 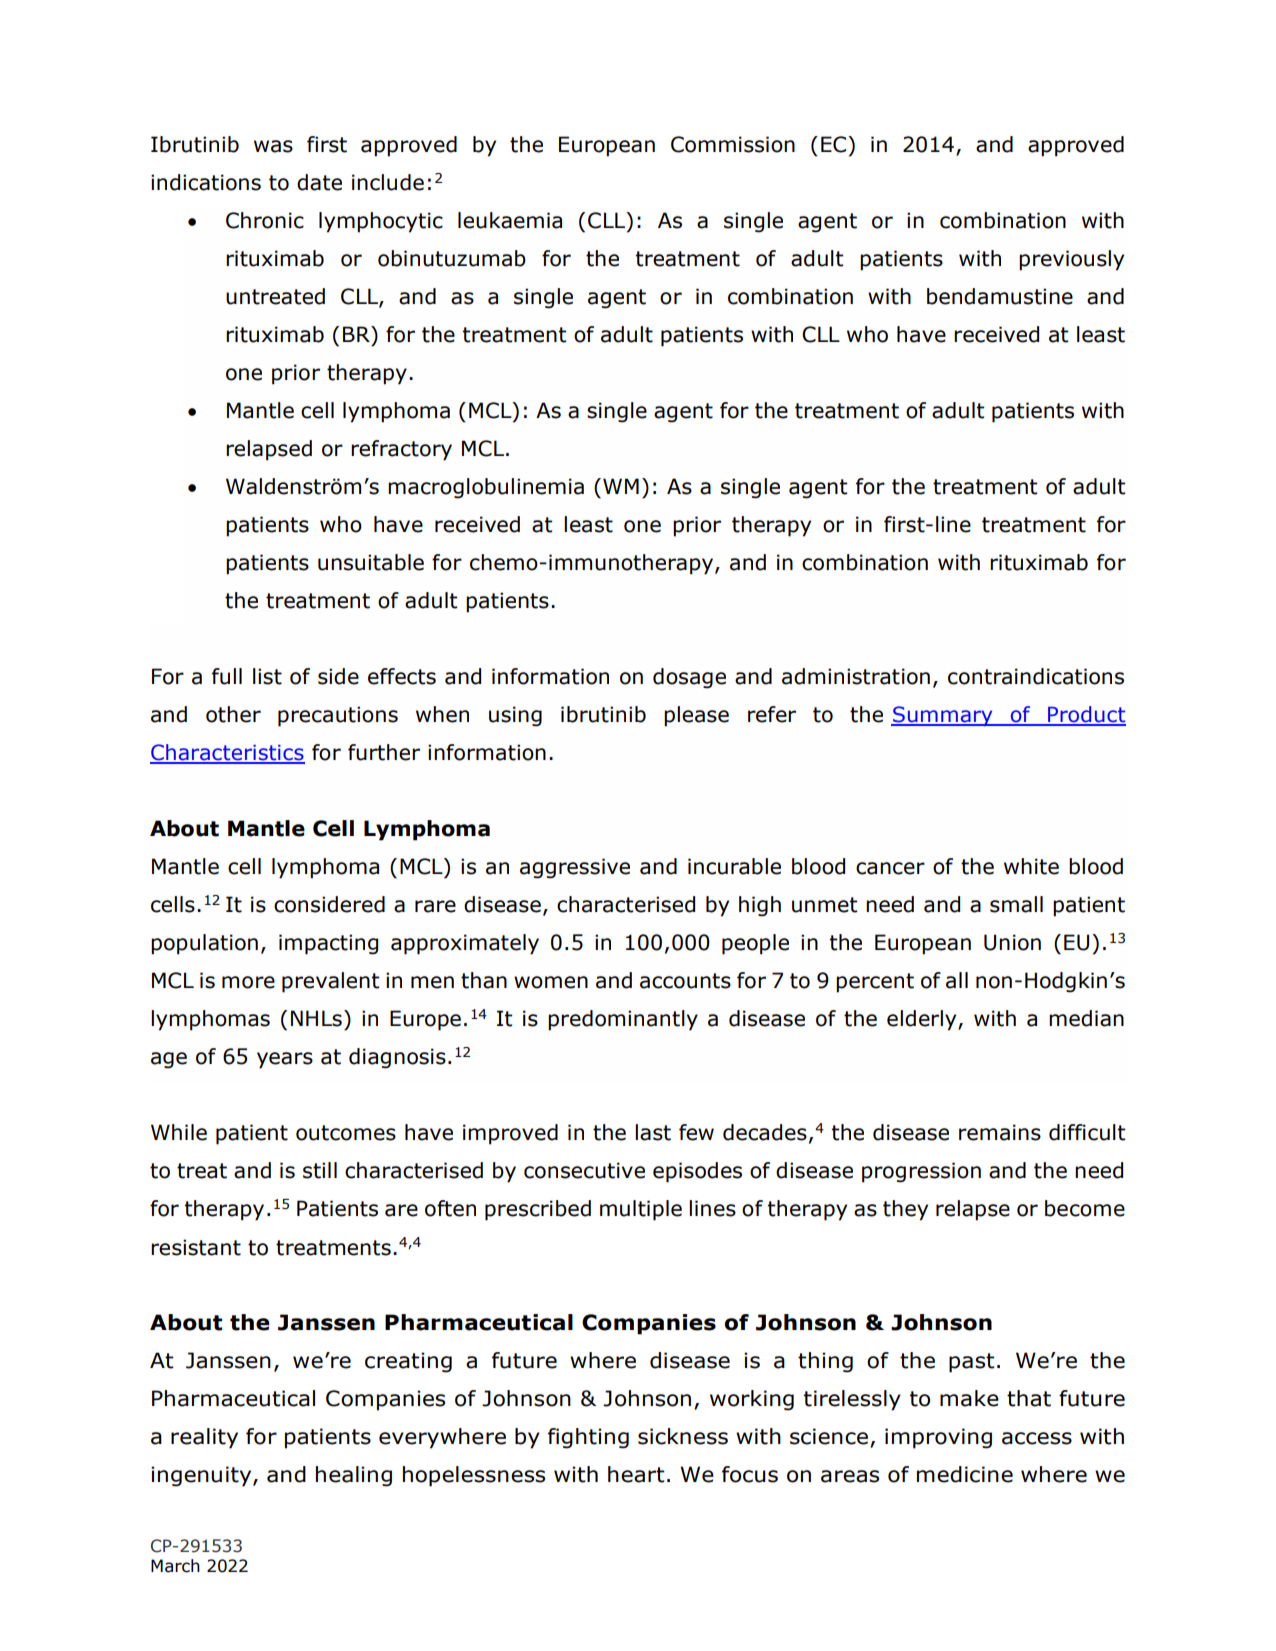 I want to click on multiple, so click(x=641, y=1210).
